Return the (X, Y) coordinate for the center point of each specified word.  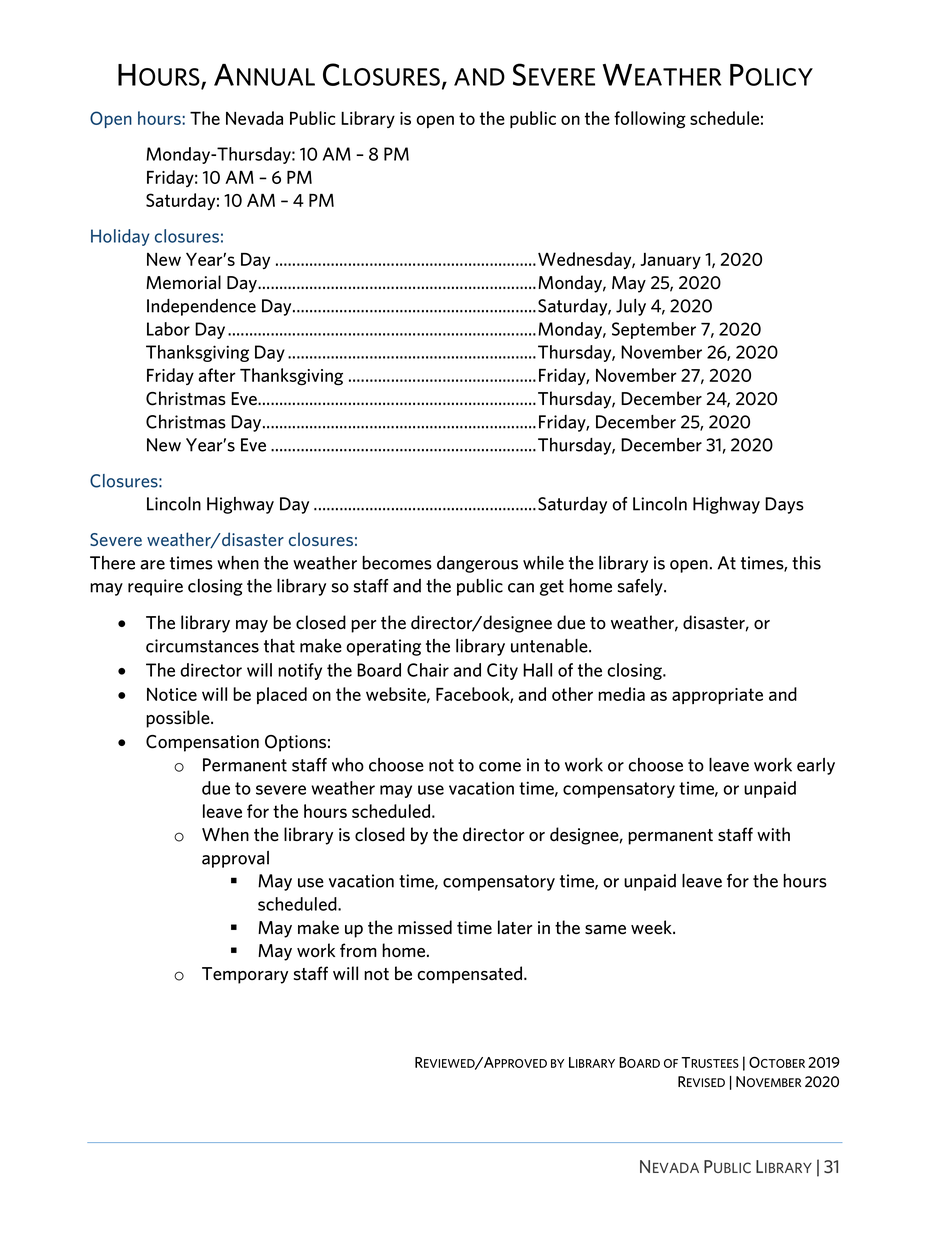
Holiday (120, 237)
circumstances (202, 646)
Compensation (202, 743)
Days (784, 505)
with (773, 834)
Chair (428, 670)
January (670, 261)
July (631, 307)
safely (641, 587)
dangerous (477, 564)
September (654, 330)
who (348, 765)
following (650, 119)
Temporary (245, 975)
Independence (201, 307)
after (217, 375)
